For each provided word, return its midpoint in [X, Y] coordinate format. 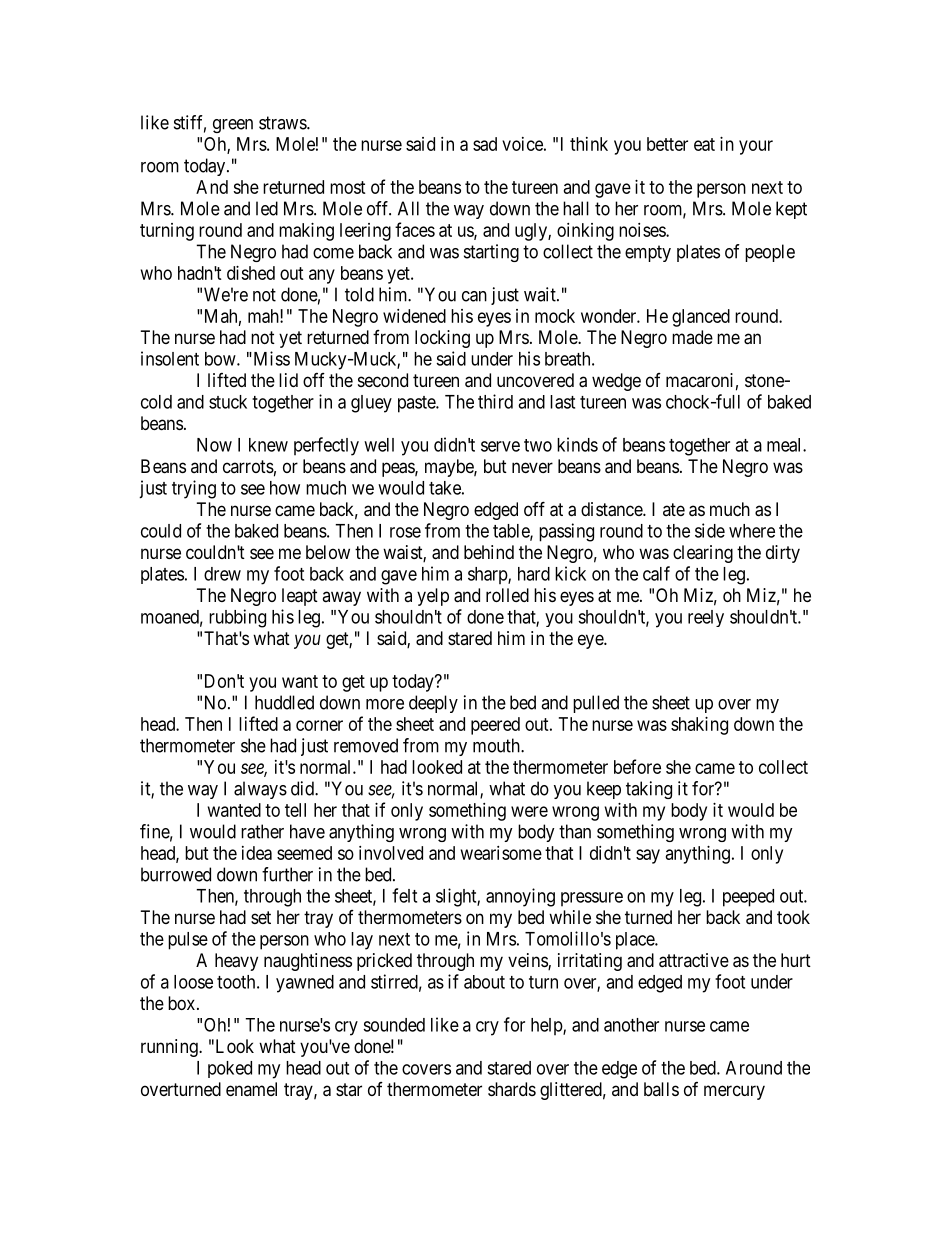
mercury [734, 1092]
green [233, 126]
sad [485, 144]
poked [230, 1069]
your [756, 147]
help [547, 1026]
